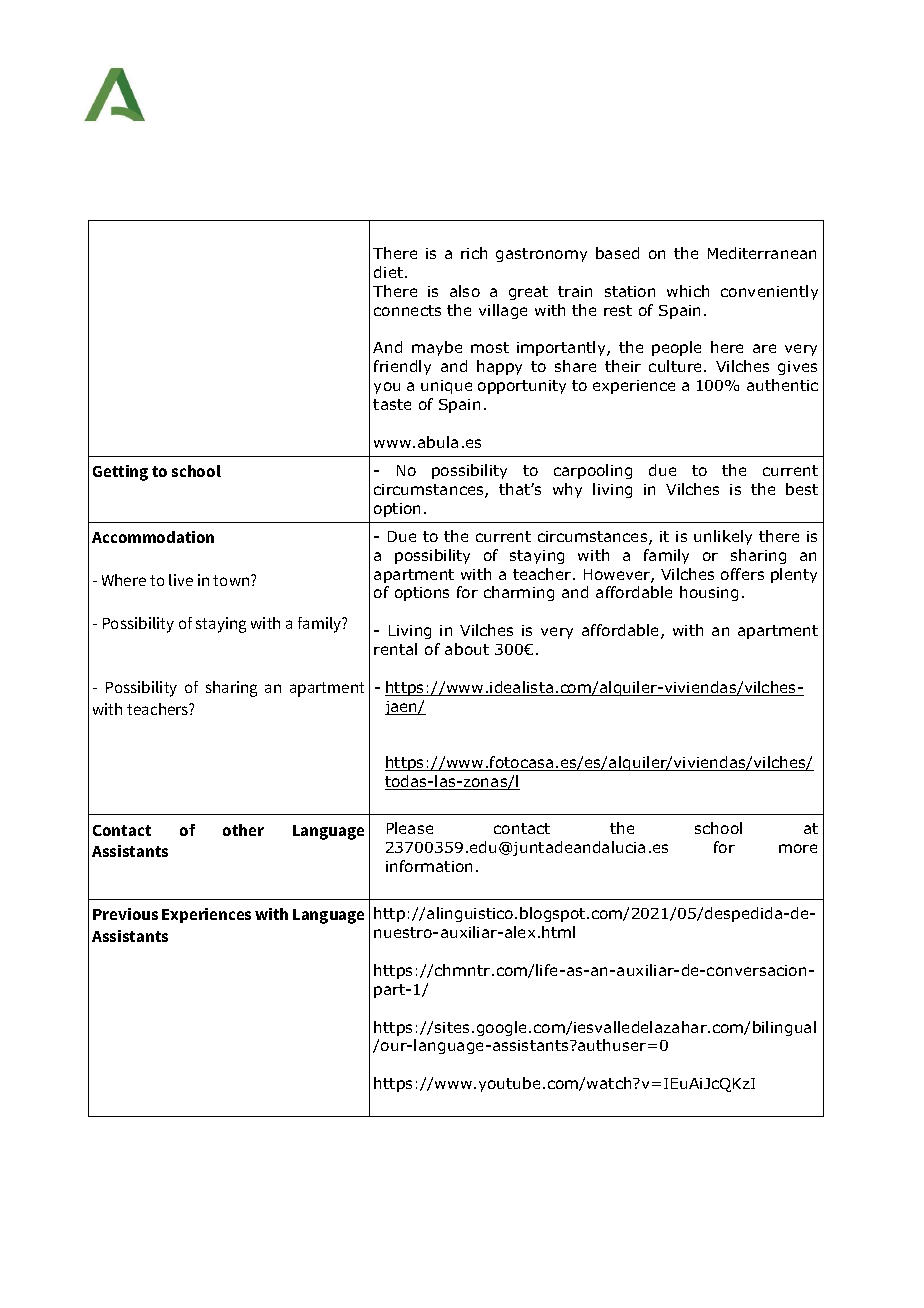 This screenshot has height=1308, width=924. I want to click on Previous, so click(125, 914).
